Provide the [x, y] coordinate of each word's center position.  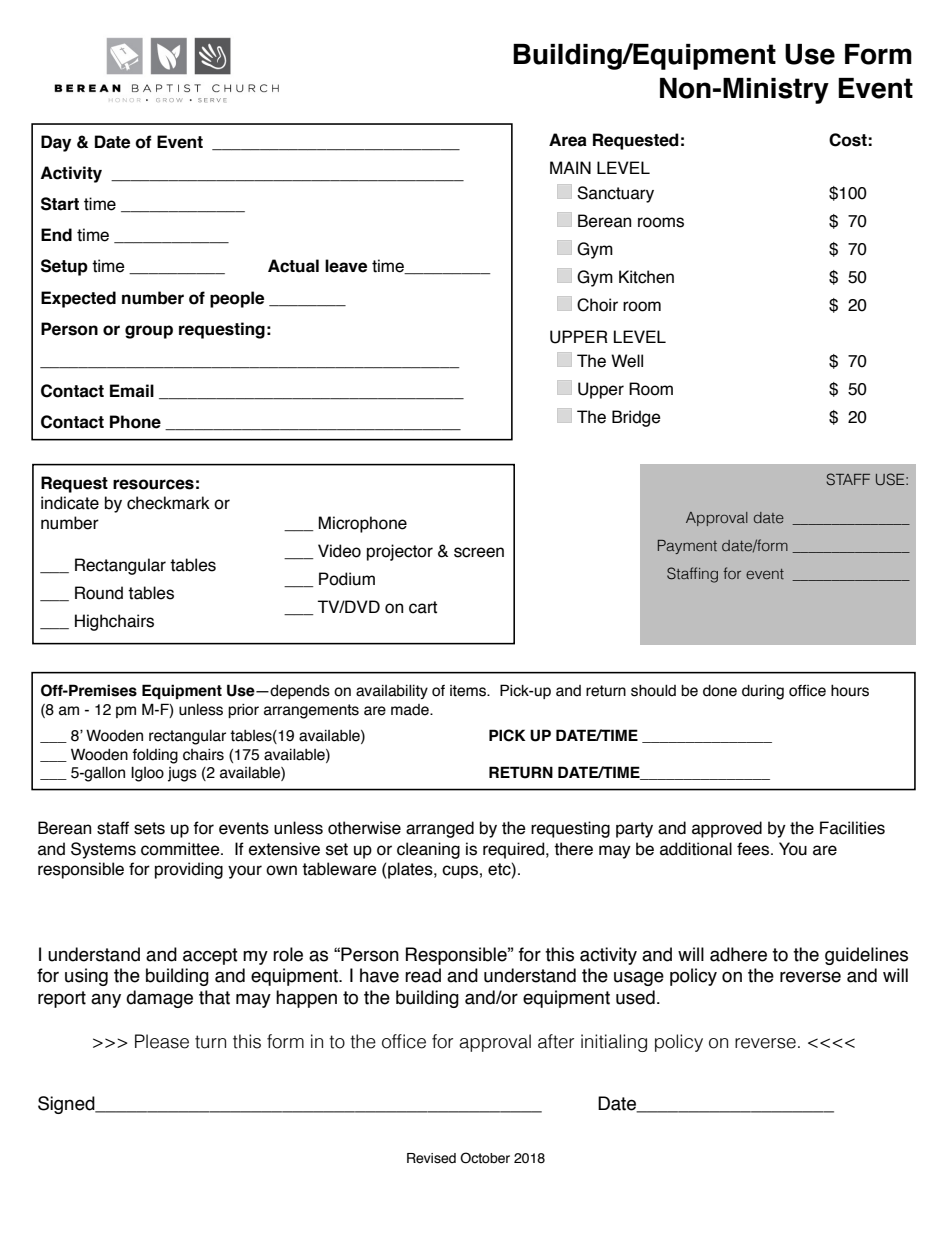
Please [162, 1041]
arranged [440, 829]
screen [479, 552]
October [485, 1158]
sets [149, 828]
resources [153, 484]
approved [727, 829]
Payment [687, 547]
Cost [848, 140]
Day [56, 143]
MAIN [570, 167]
